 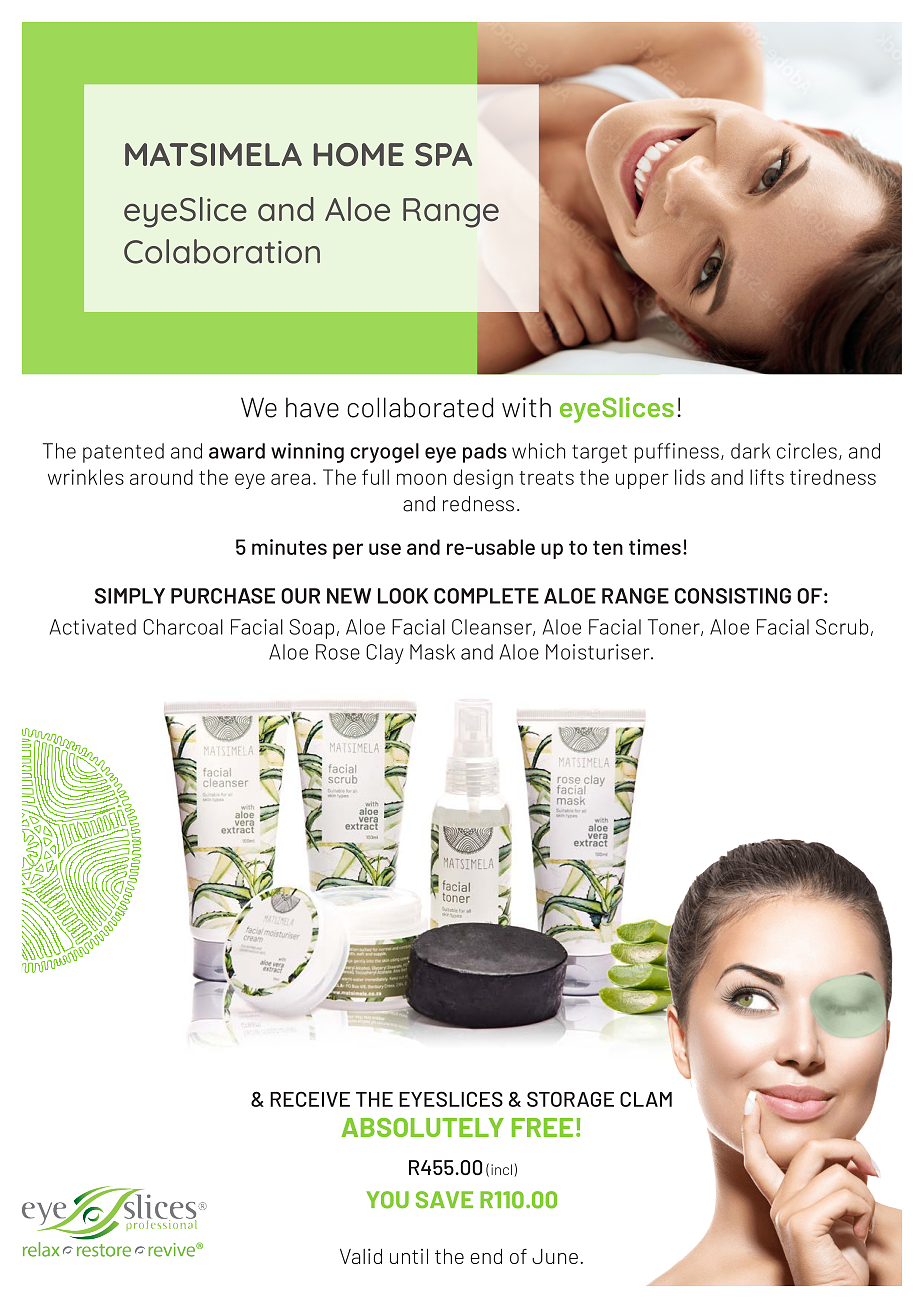 What do you see at coordinates (361, 1256) in the document?
I see `Valid` at bounding box center [361, 1256].
